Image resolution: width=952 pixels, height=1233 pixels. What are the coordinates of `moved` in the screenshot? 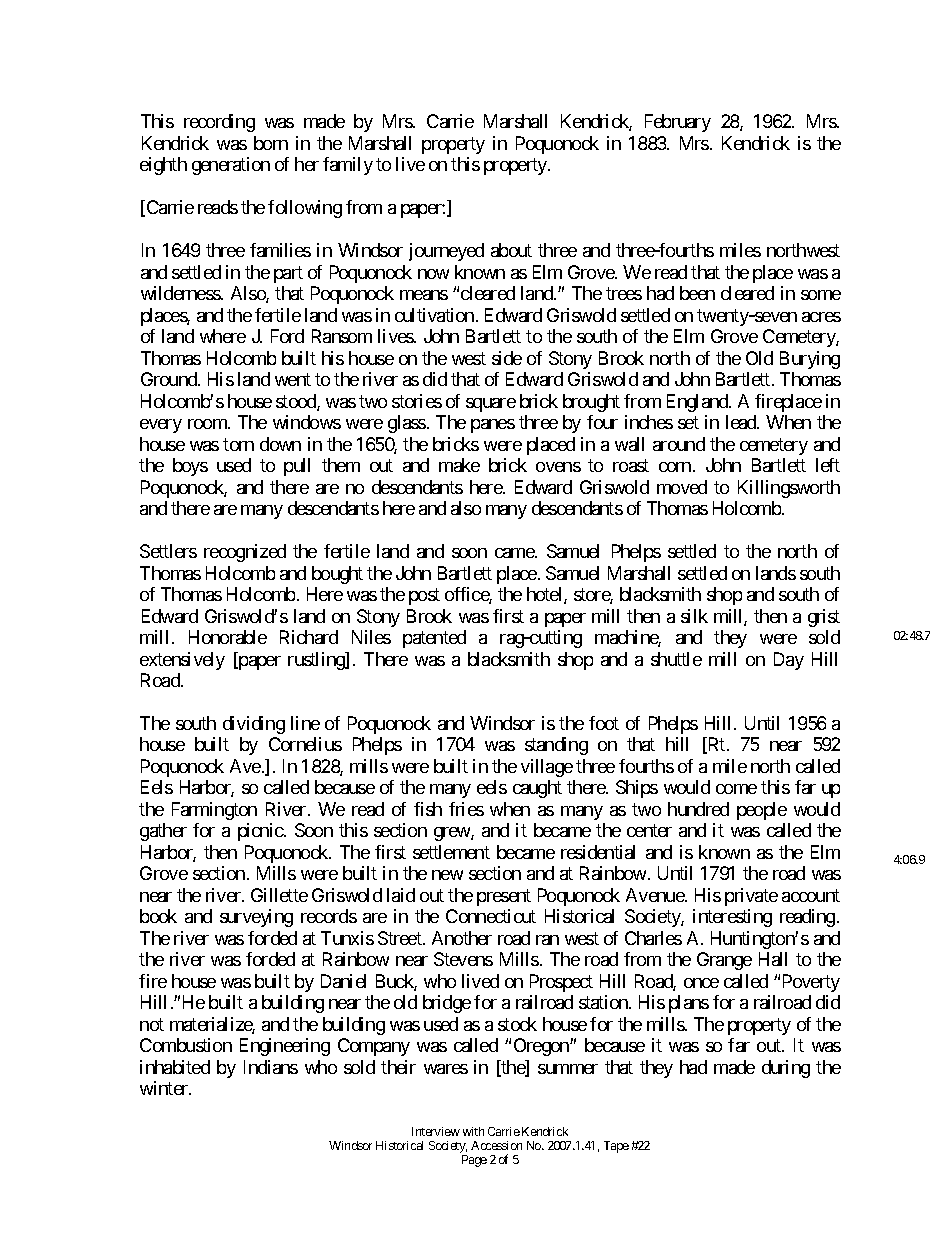 It's located at (682, 487).
